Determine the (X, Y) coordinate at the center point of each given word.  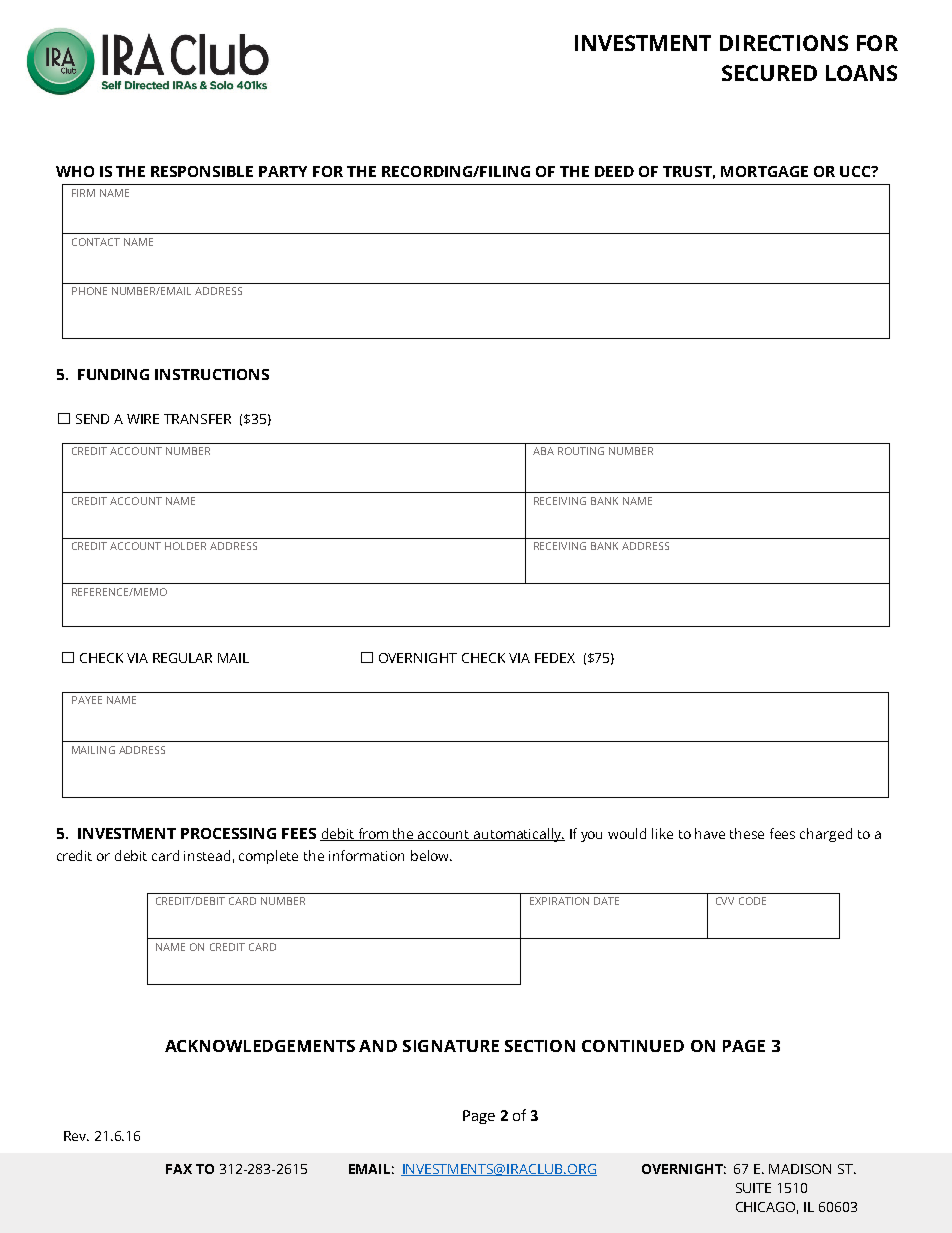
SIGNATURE (451, 1046)
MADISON (800, 1169)
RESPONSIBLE (202, 171)
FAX (179, 1169)
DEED (614, 171)
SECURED (769, 73)
